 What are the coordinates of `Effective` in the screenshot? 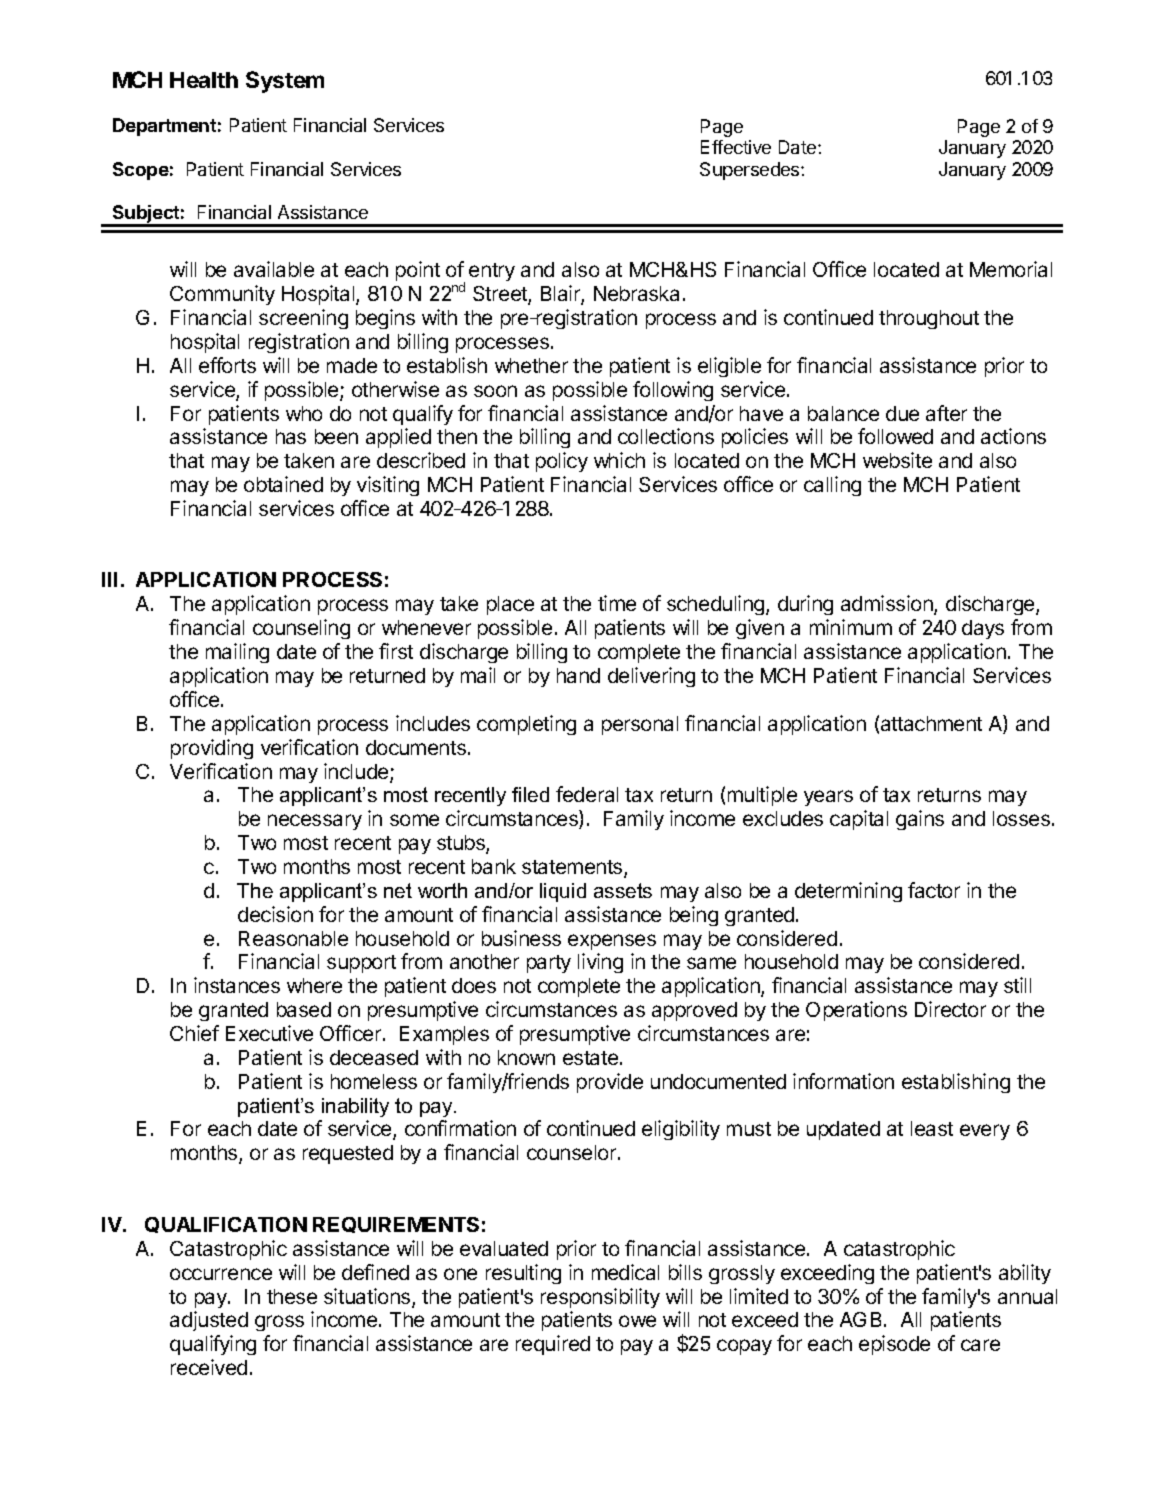 It's located at (736, 147).
